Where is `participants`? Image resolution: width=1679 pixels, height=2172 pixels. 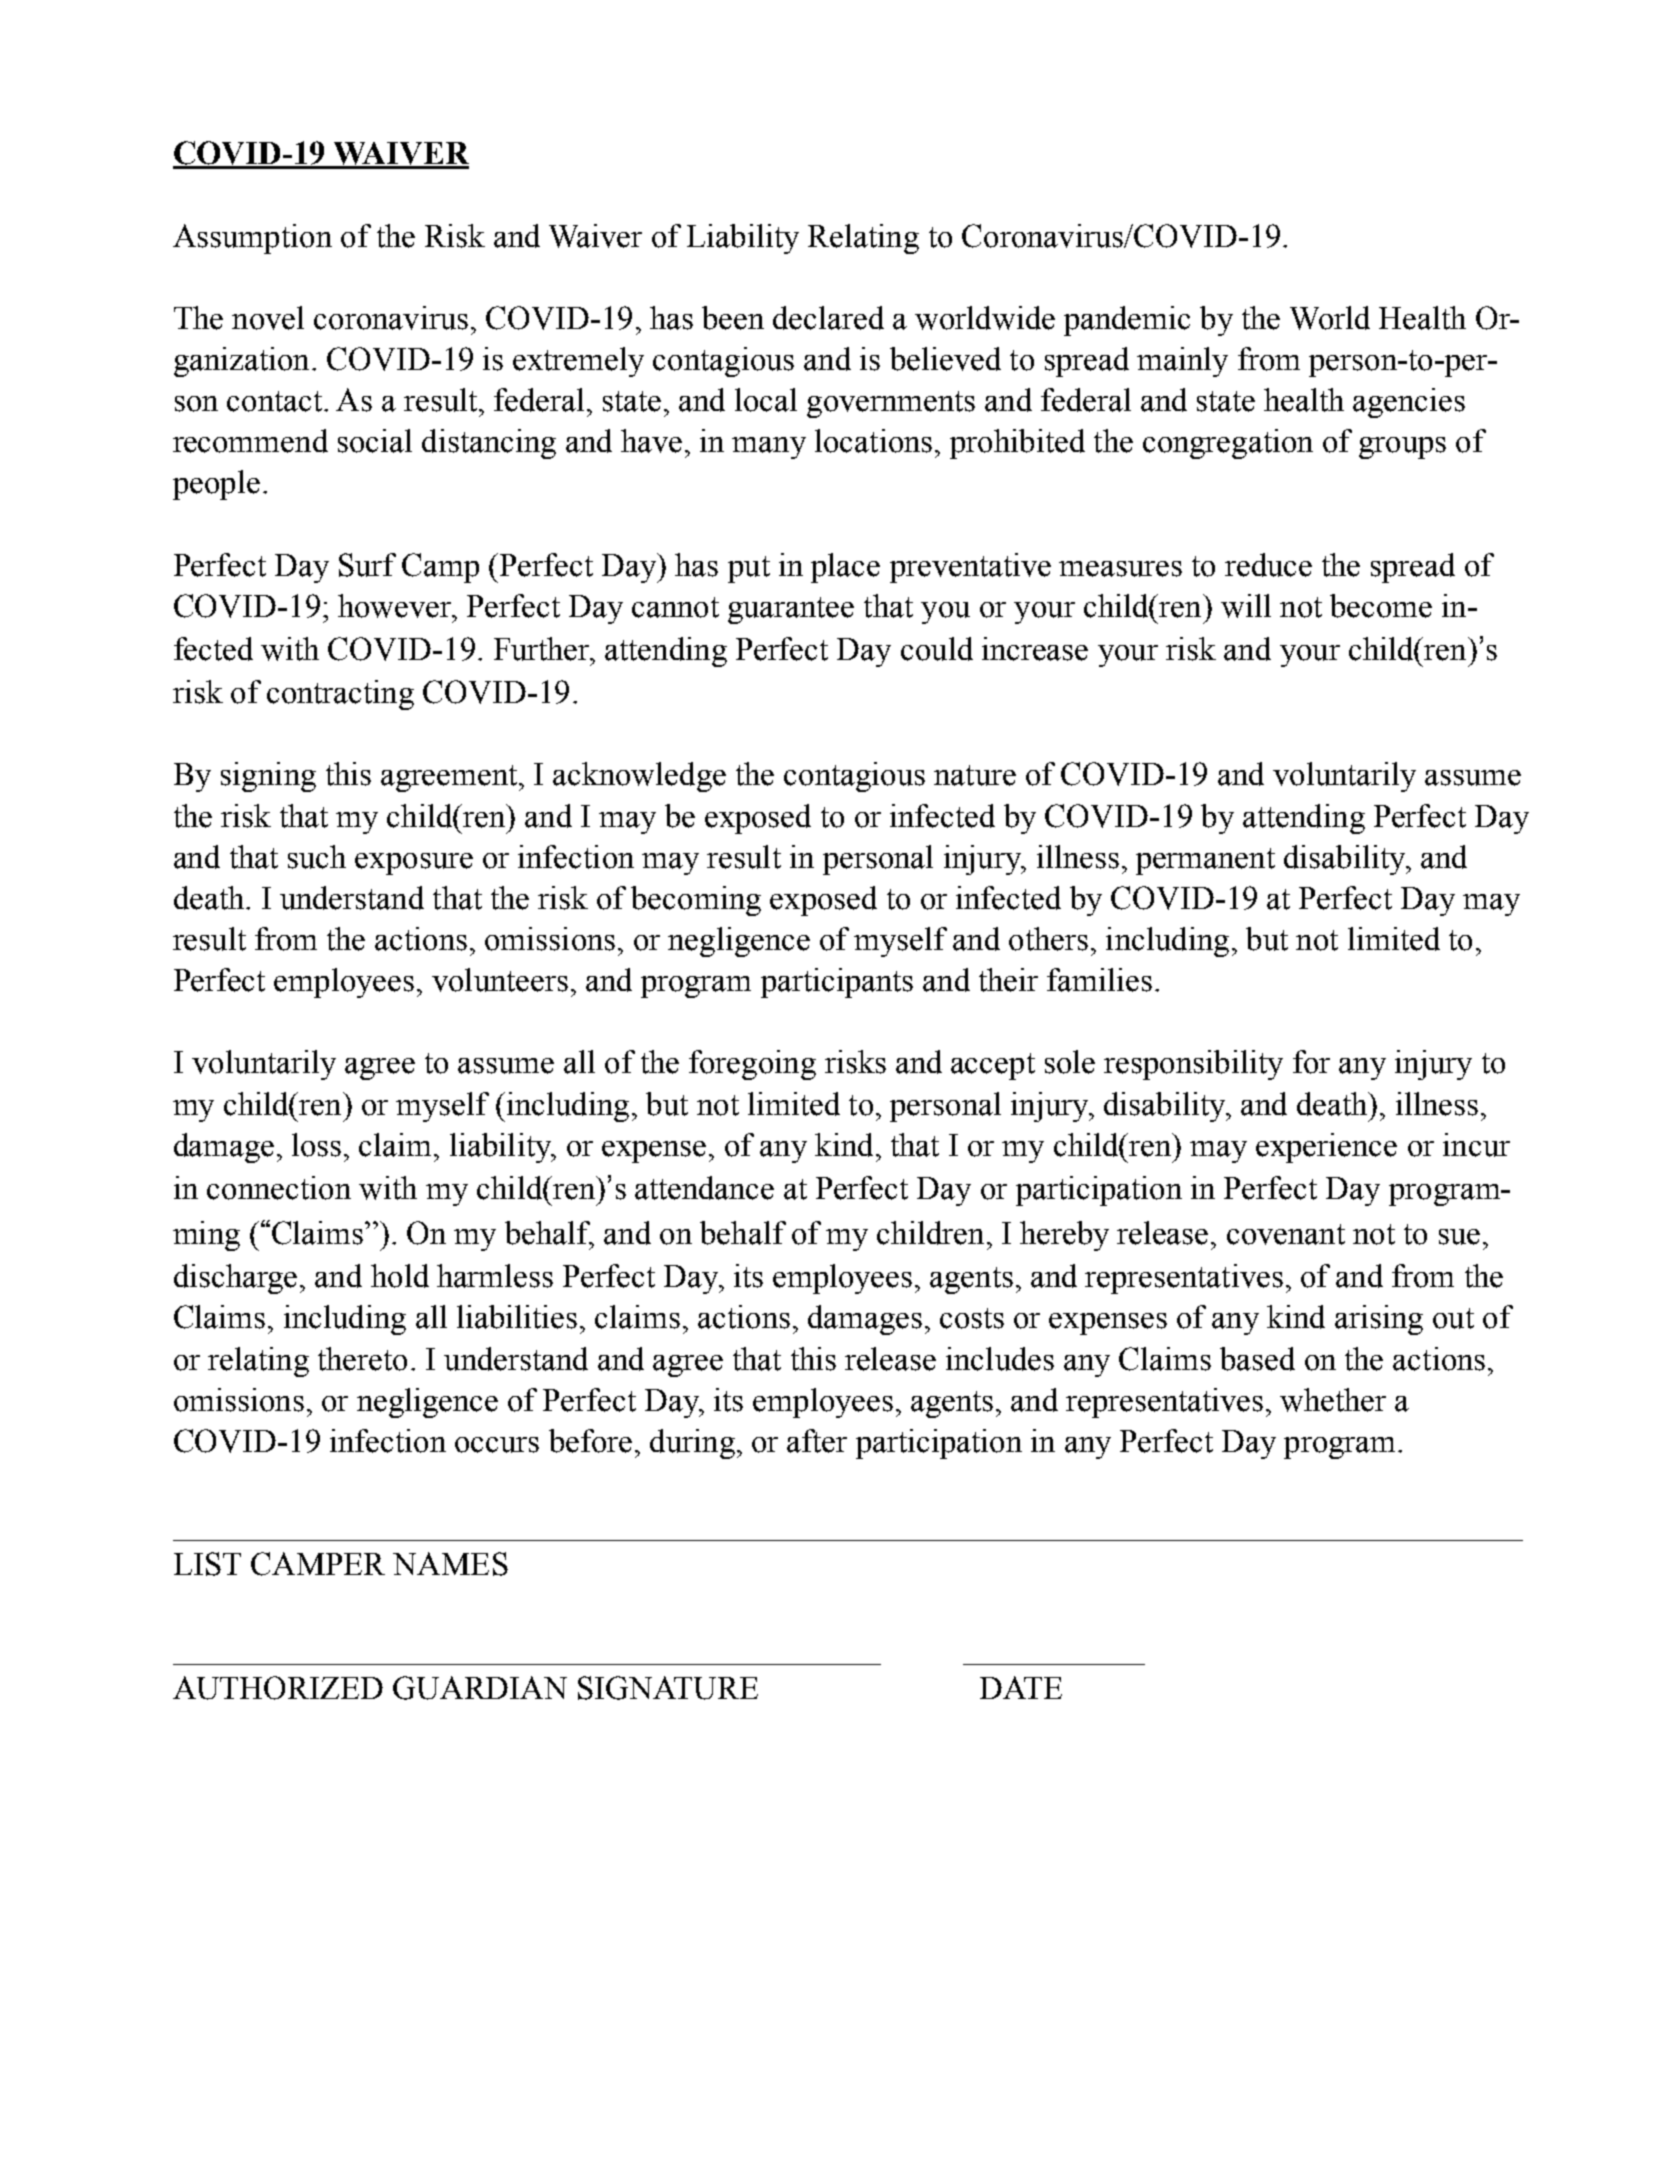 participants is located at coordinates (837, 983).
